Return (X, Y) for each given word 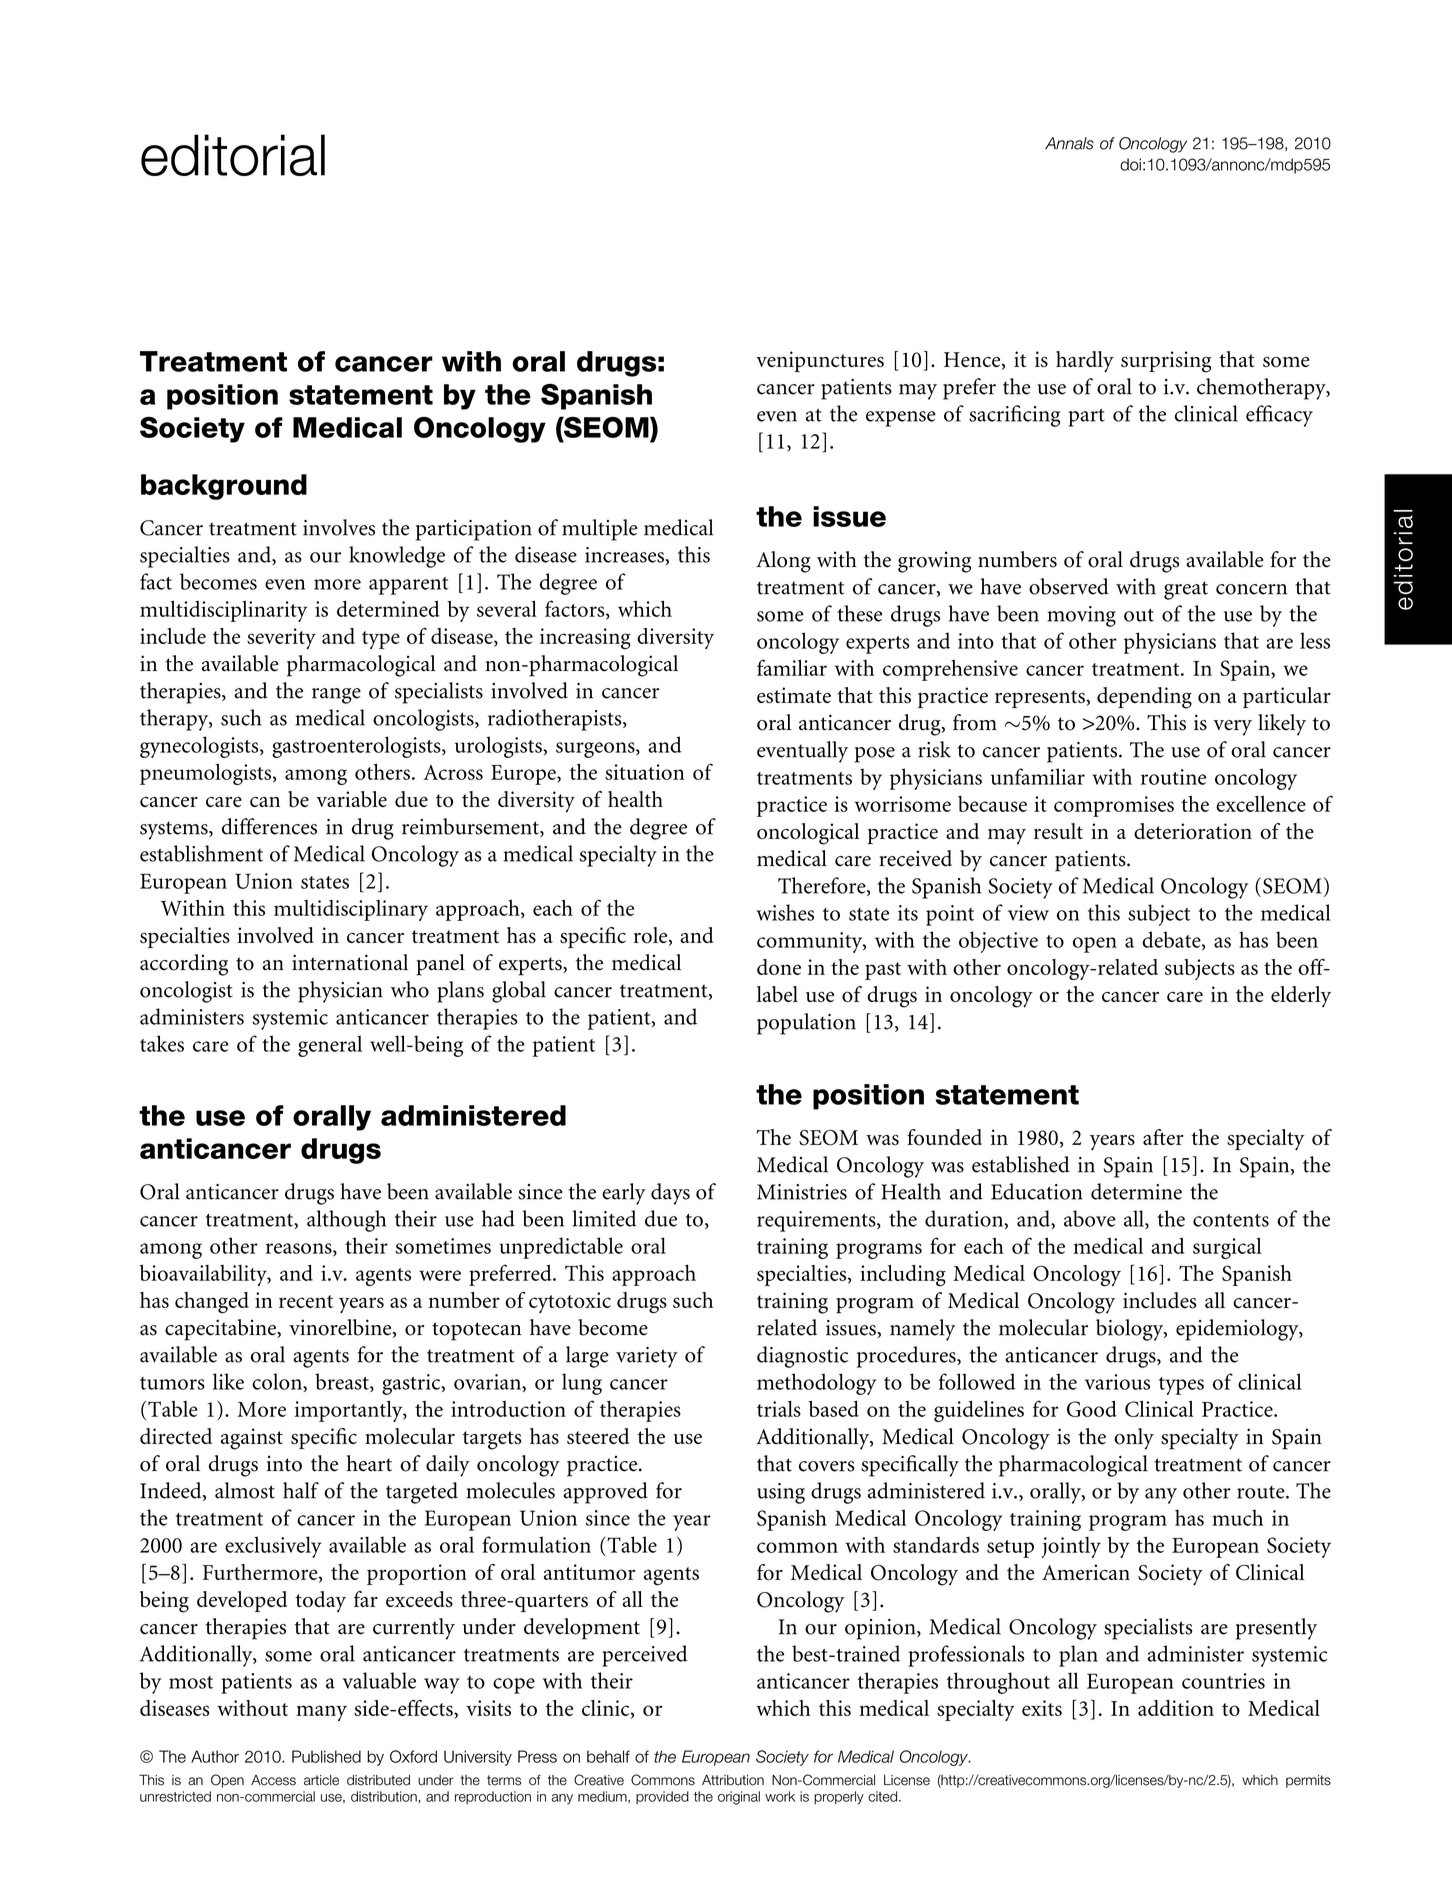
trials (779, 1409)
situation (645, 772)
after (1163, 1137)
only (1134, 1439)
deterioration (1193, 831)
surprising (1166, 362)
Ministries (802, 1192)
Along (783, 562)
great (1186, 590)
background (224, 487)
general (330, 1046)
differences (269, 826)
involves (339, 527)
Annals (1069, 143)
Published (326, 1756)
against (252, 1439)
